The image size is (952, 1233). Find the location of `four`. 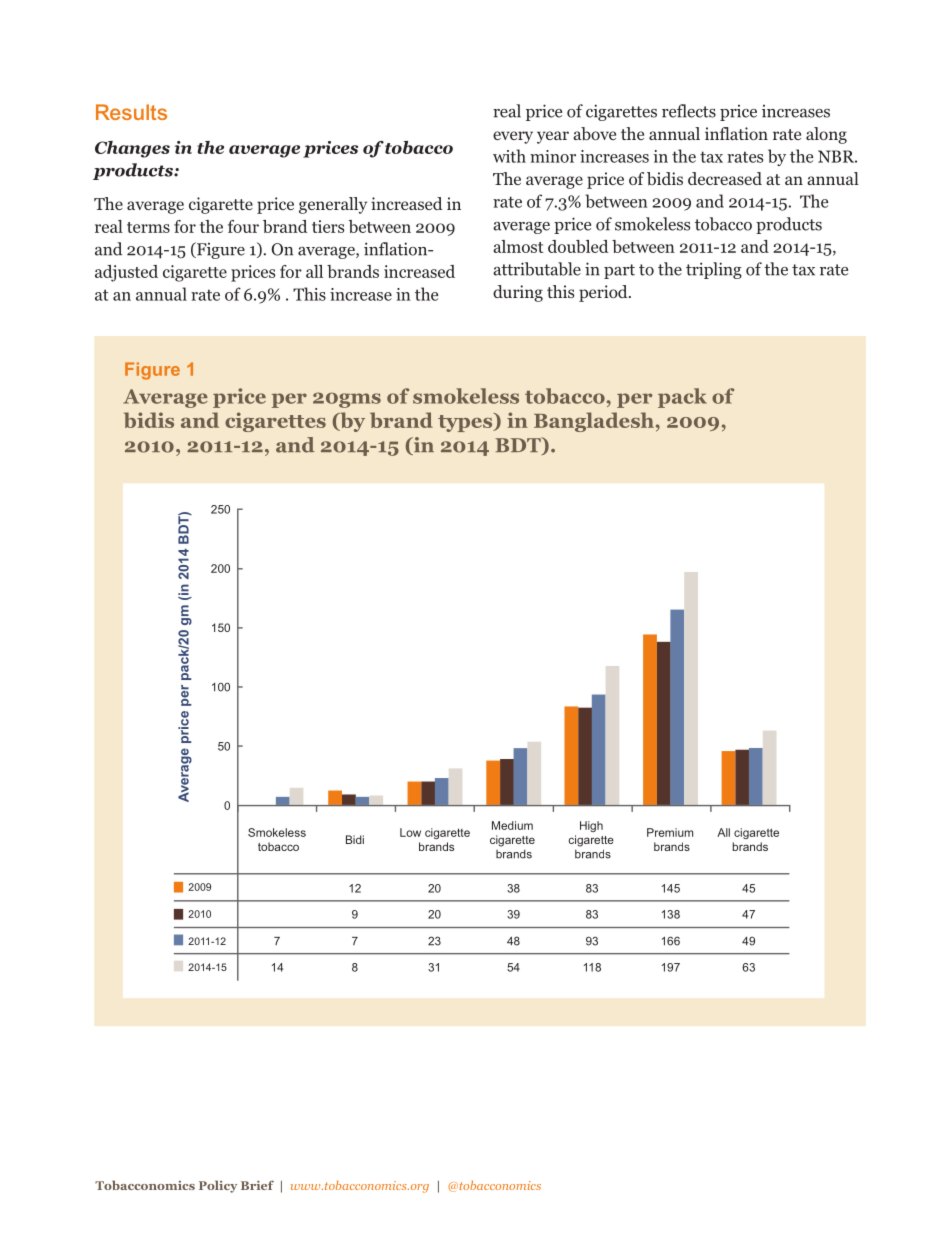

four is located at coordinates (243, 226).
